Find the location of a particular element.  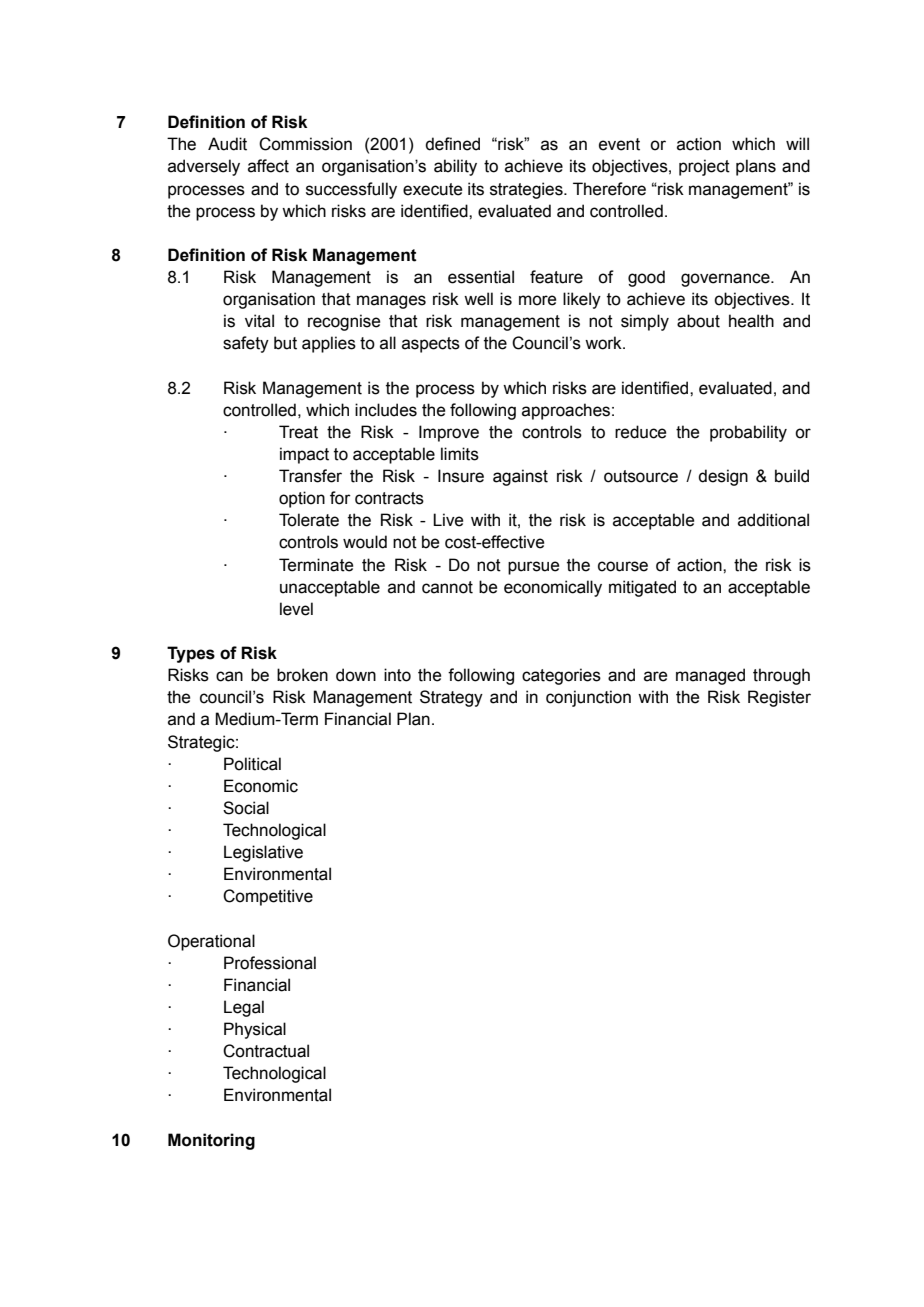

safety is located at coordinates (246, 344).
